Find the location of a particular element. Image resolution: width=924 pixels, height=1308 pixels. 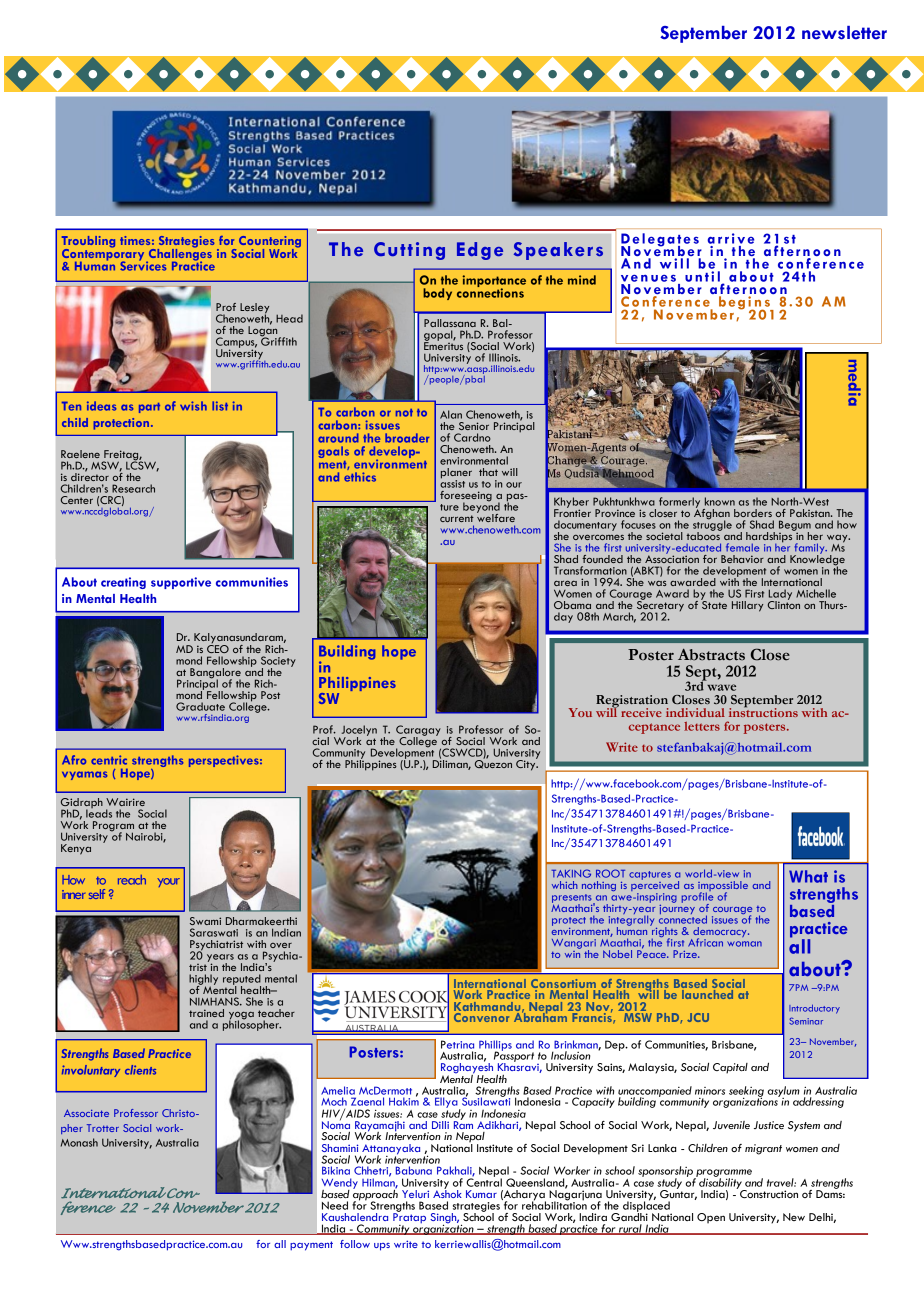

part is located at coordinates (149, 408).
